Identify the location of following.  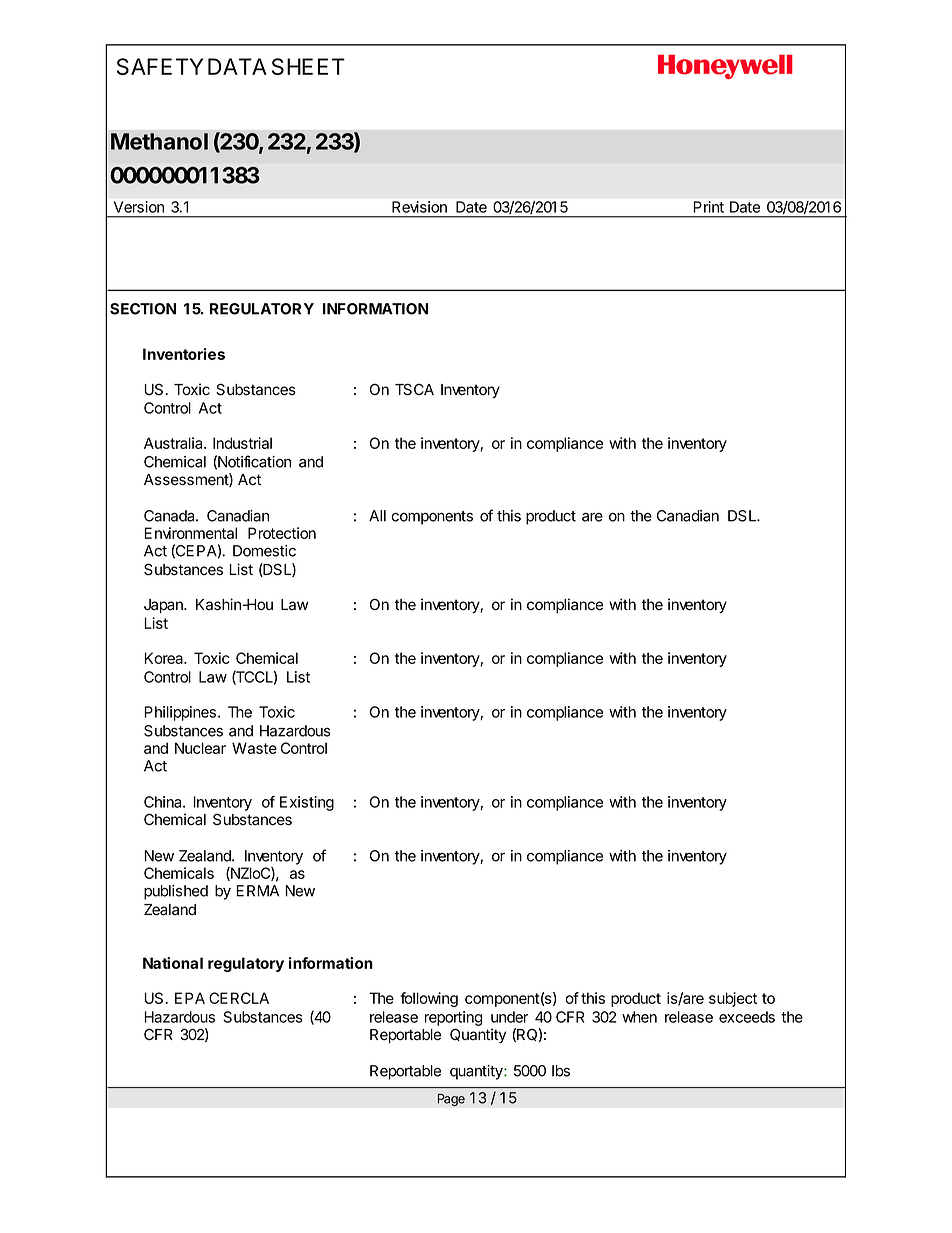
(429, 999).
